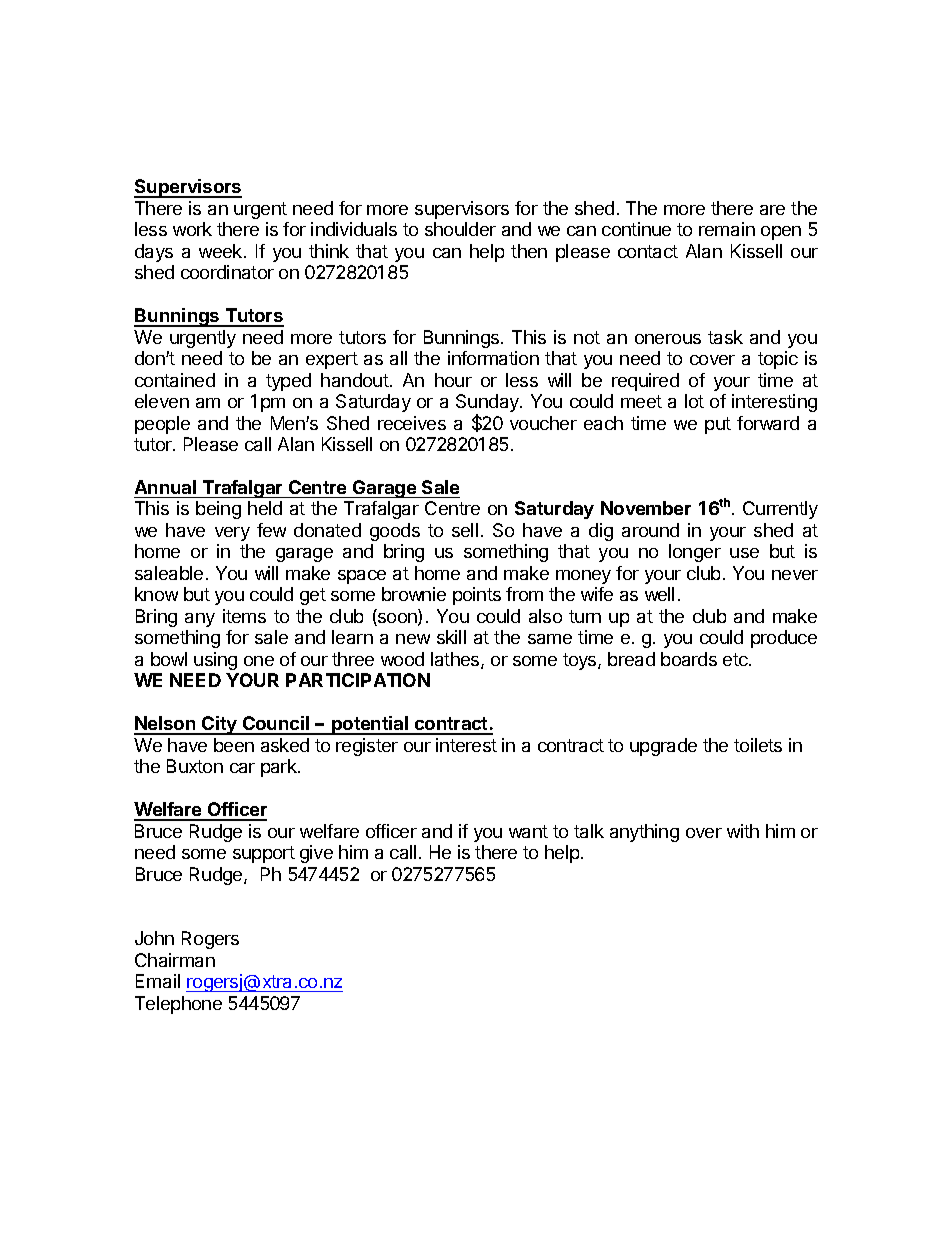 The width and height of the image is (952, 1233). I want to click on being, so click(218, 510).
